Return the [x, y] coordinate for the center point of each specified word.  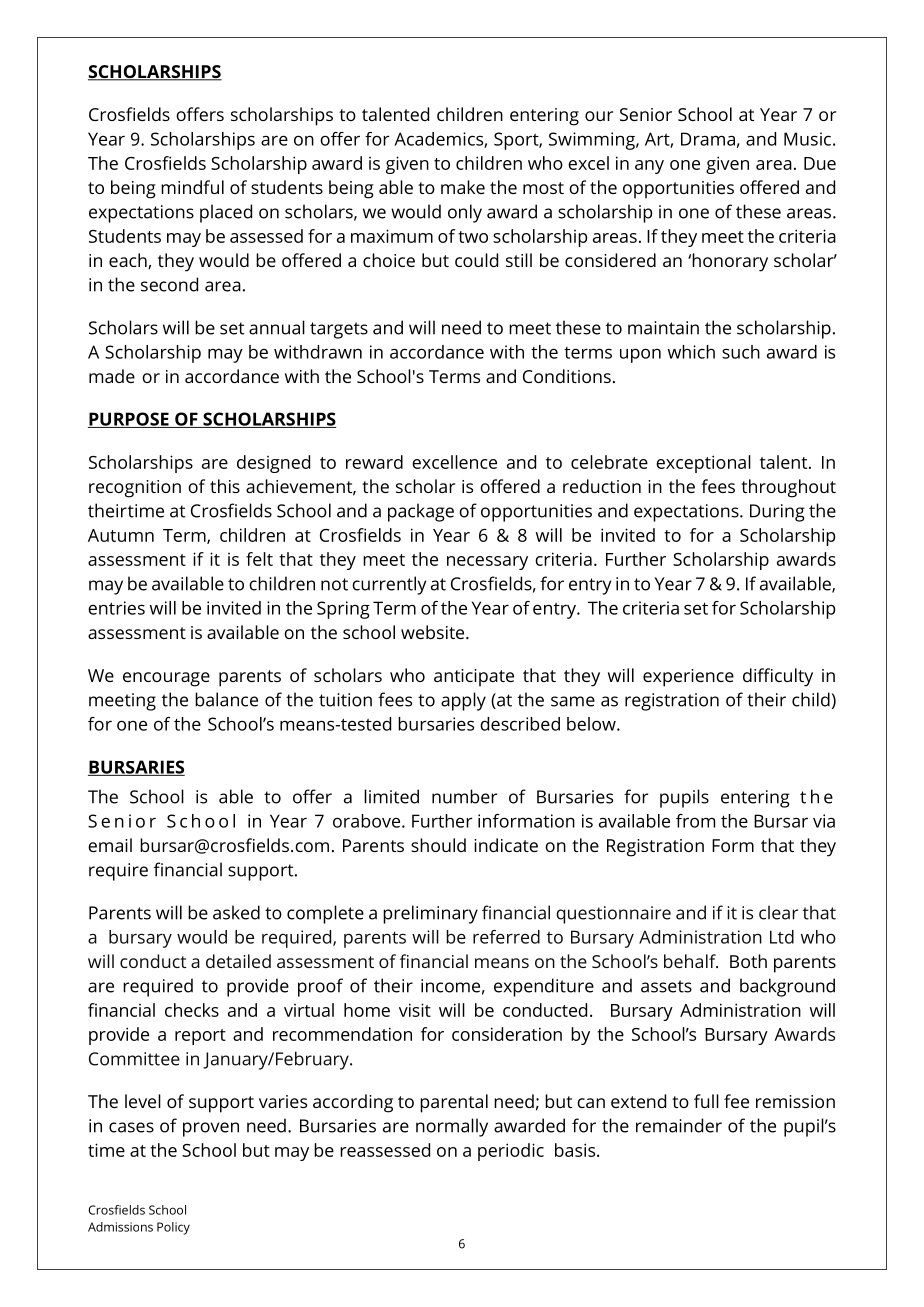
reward [374, 462]
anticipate [474, 678]
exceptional [703, 464]
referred [506, 937]
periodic [511, 1152]
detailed [238, 961]
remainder [679, 1125]
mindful [192, 187]
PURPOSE [129, 420]
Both [748, 961]
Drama [708, 139]
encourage [166, 679]
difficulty [778, 677]
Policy [173, 1228]
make [463, 187]
